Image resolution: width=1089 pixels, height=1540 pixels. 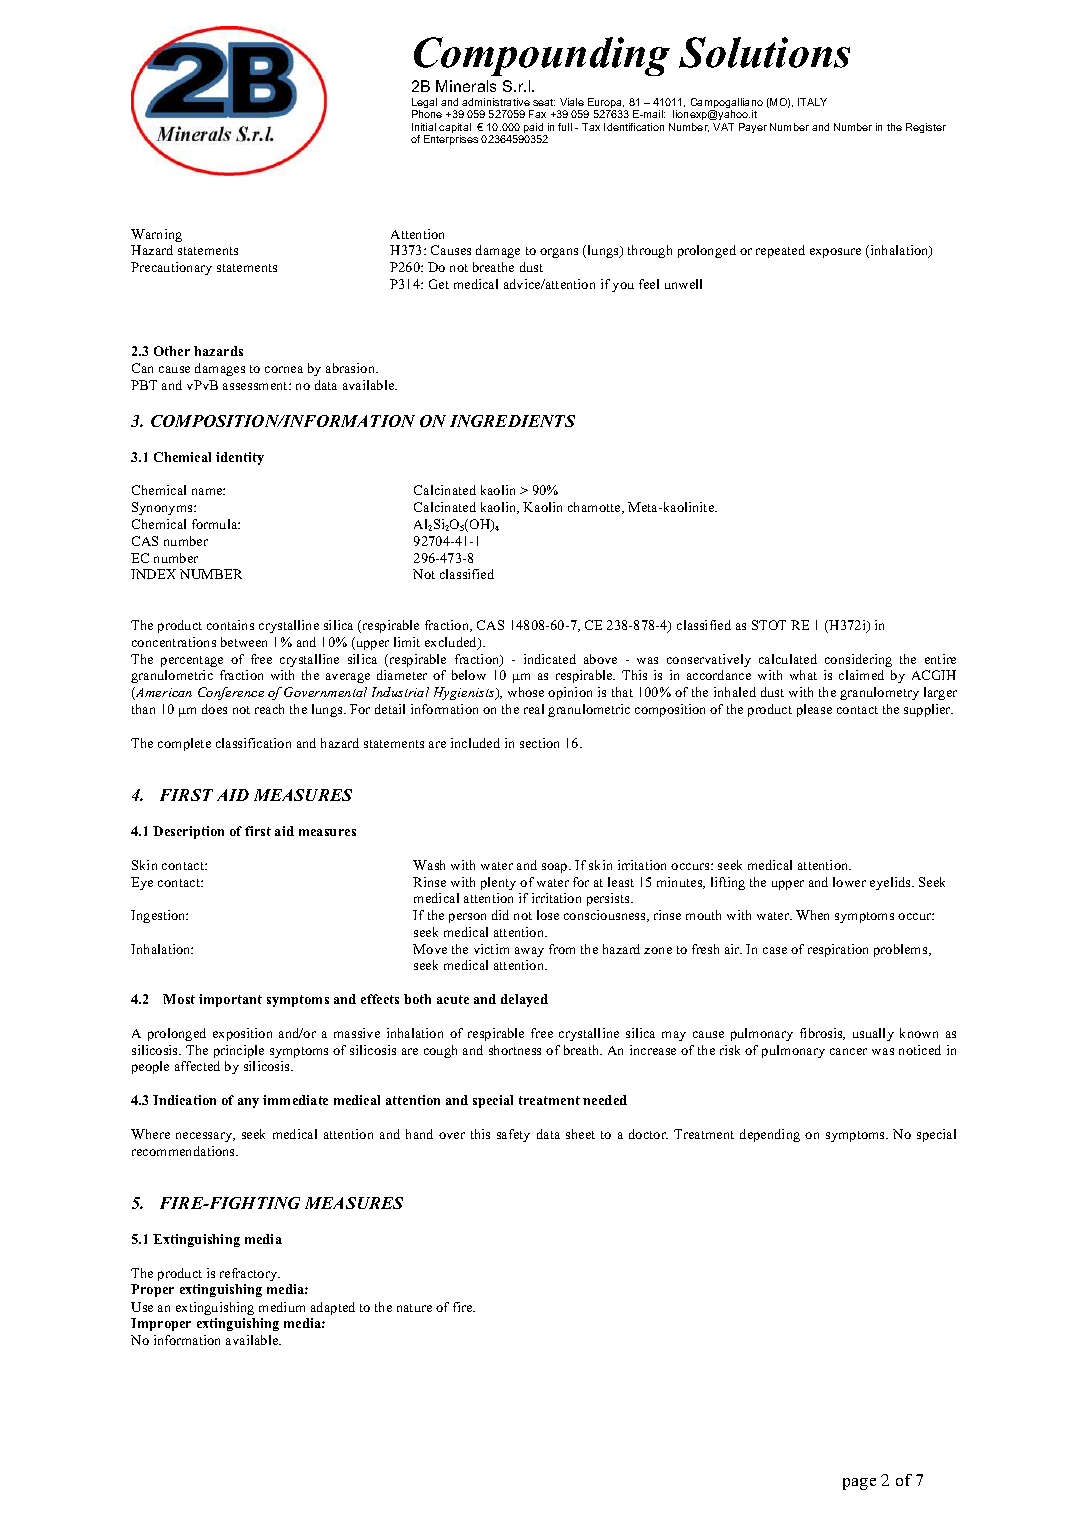 I want to click on any, so click(x=248, y=1103).
